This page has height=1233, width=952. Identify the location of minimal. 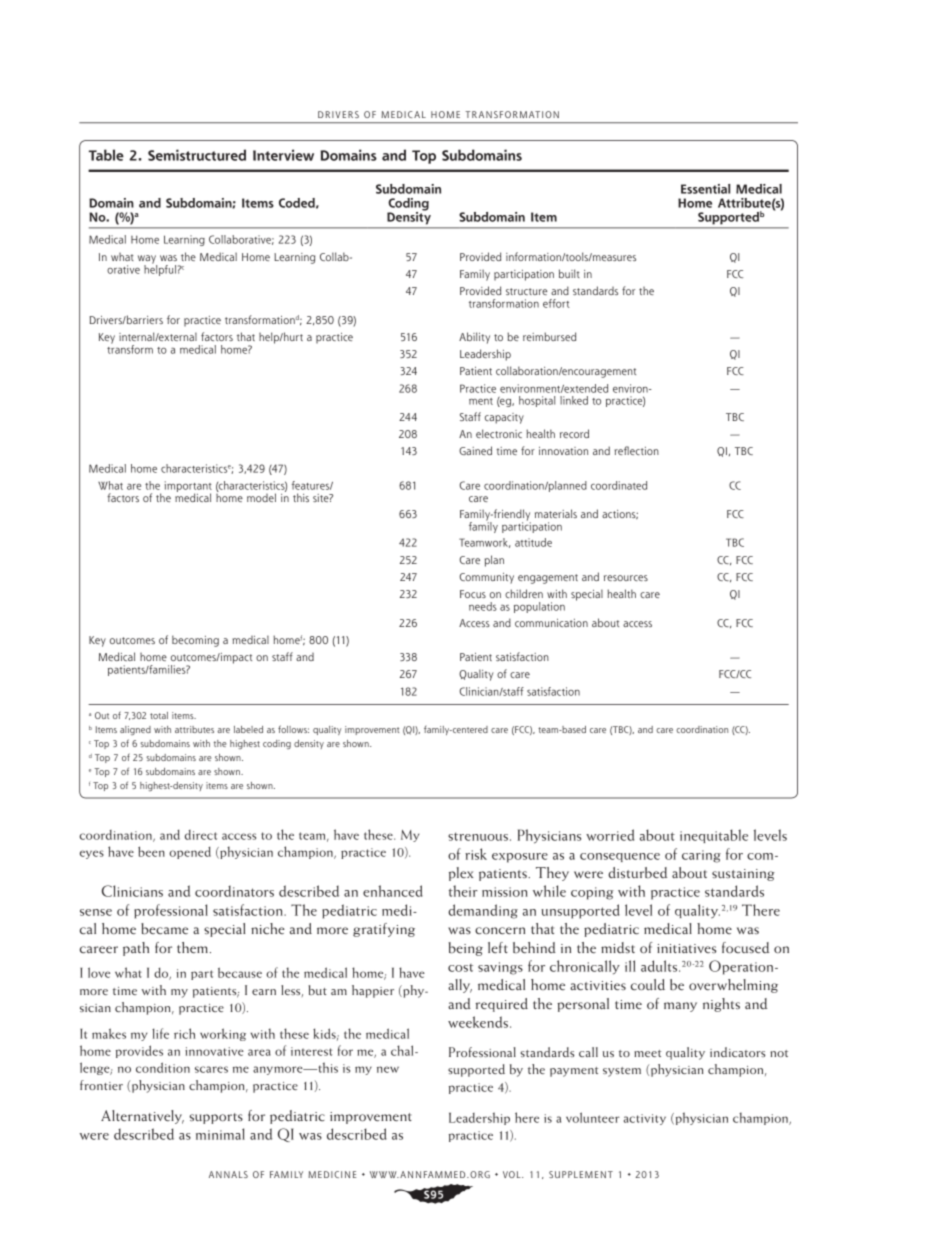
(220, 1134).
